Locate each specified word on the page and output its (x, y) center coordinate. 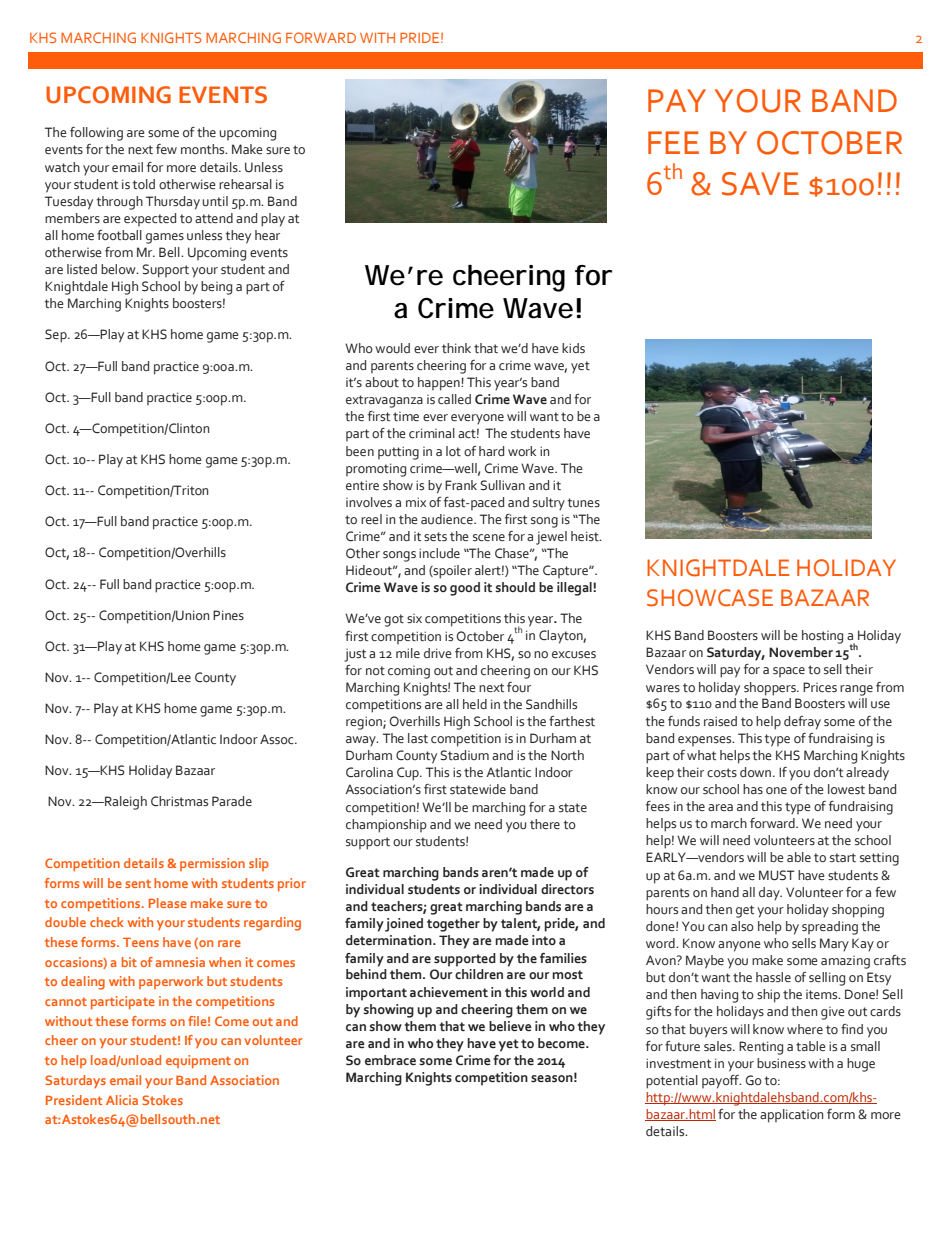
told (143, 184)
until (215, 201)
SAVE (760, 184)
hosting (822, 637)
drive (438, 653)
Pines (228, 615)
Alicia (122, 1100)
